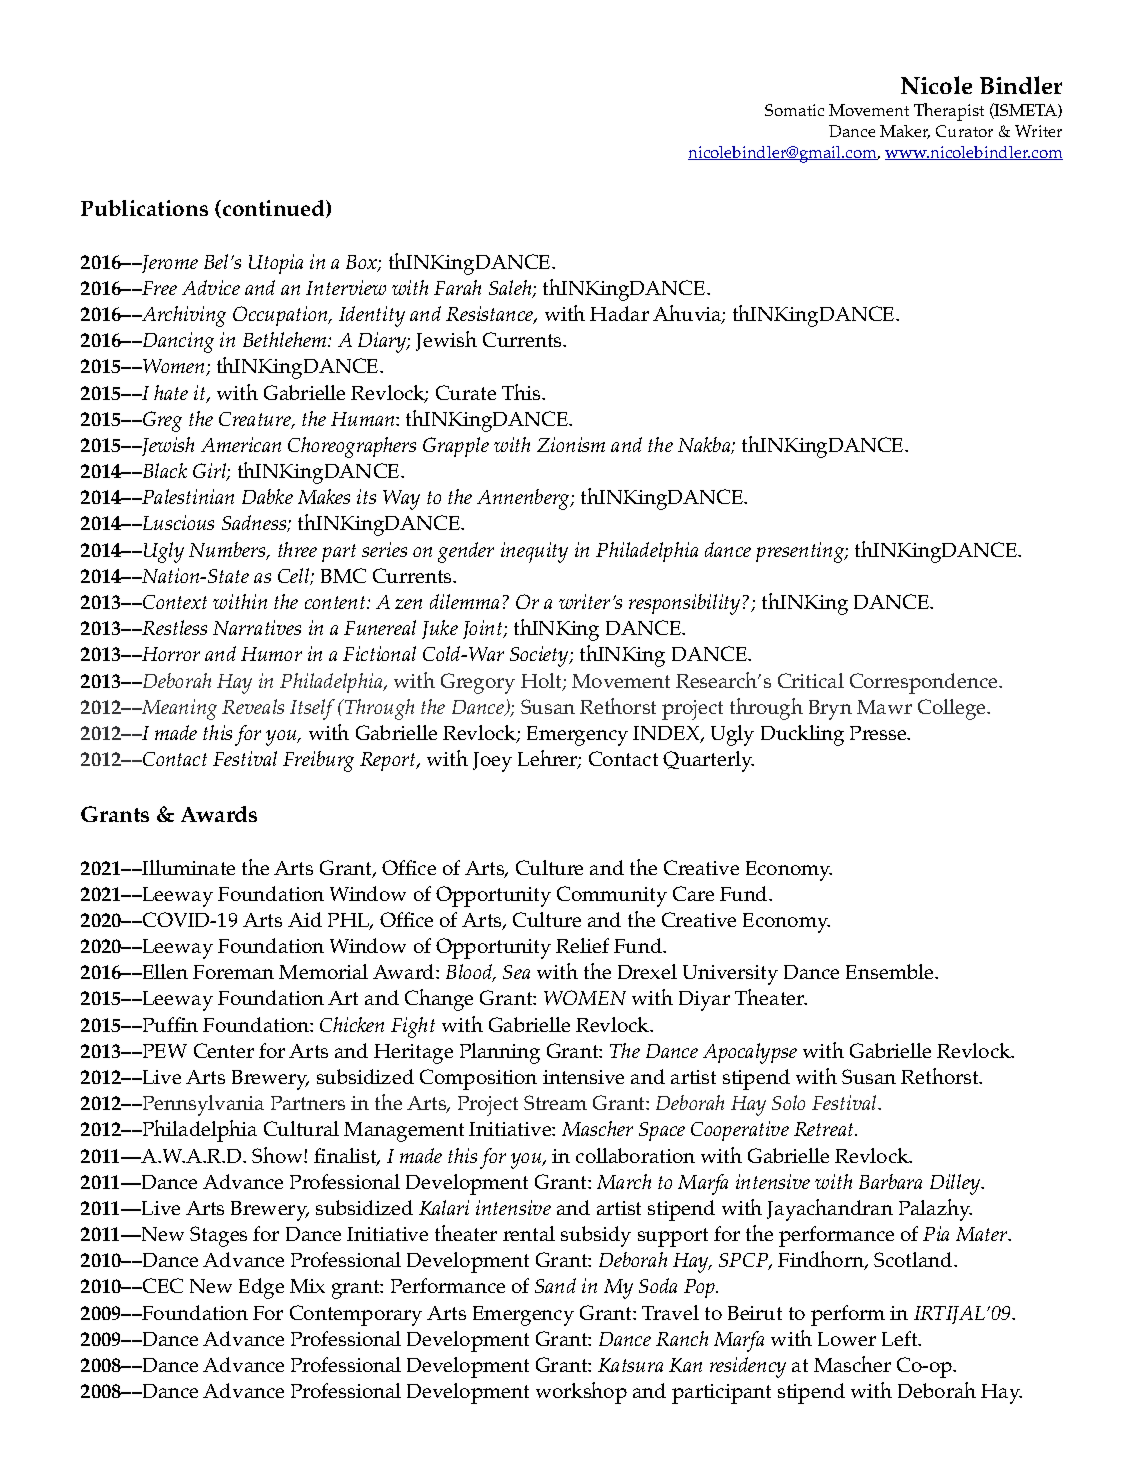  What do you see at coordinates (261, 1288) in the image?
I see `Edge` at bounding box center [261, 1288].
